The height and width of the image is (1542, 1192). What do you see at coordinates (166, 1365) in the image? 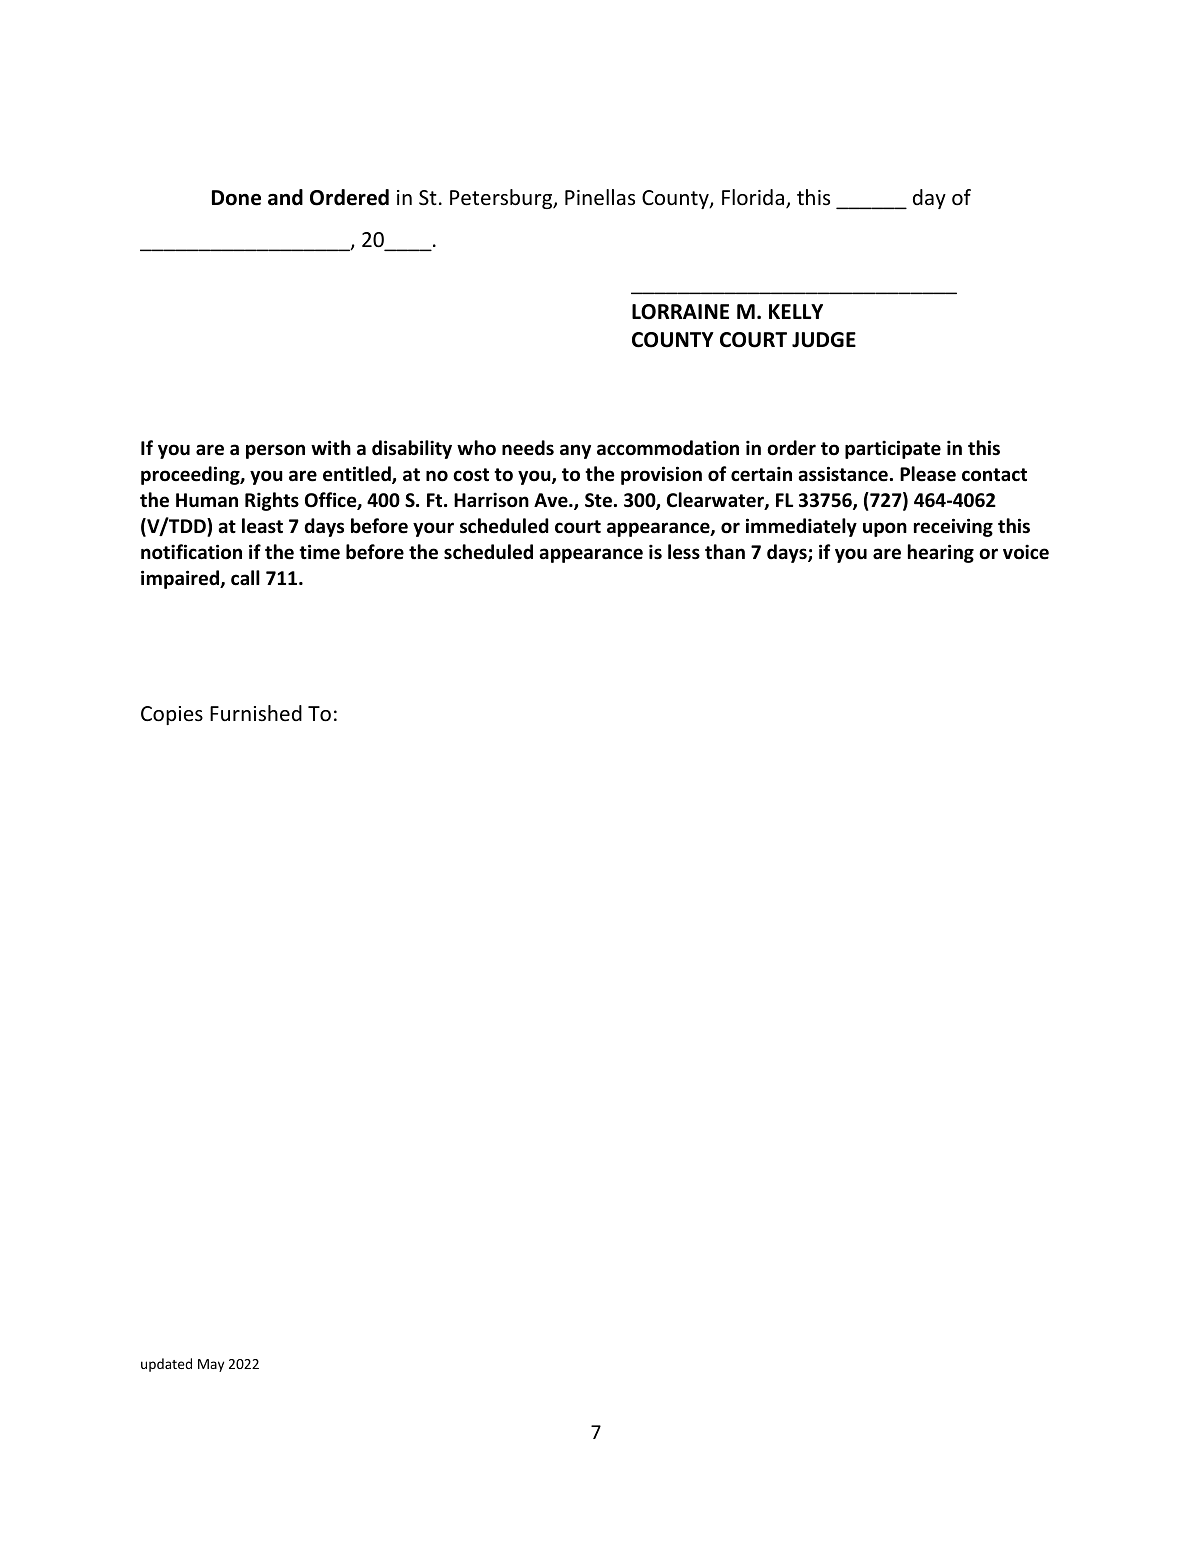
I see `updated` at bounding box center [166, 1365].
